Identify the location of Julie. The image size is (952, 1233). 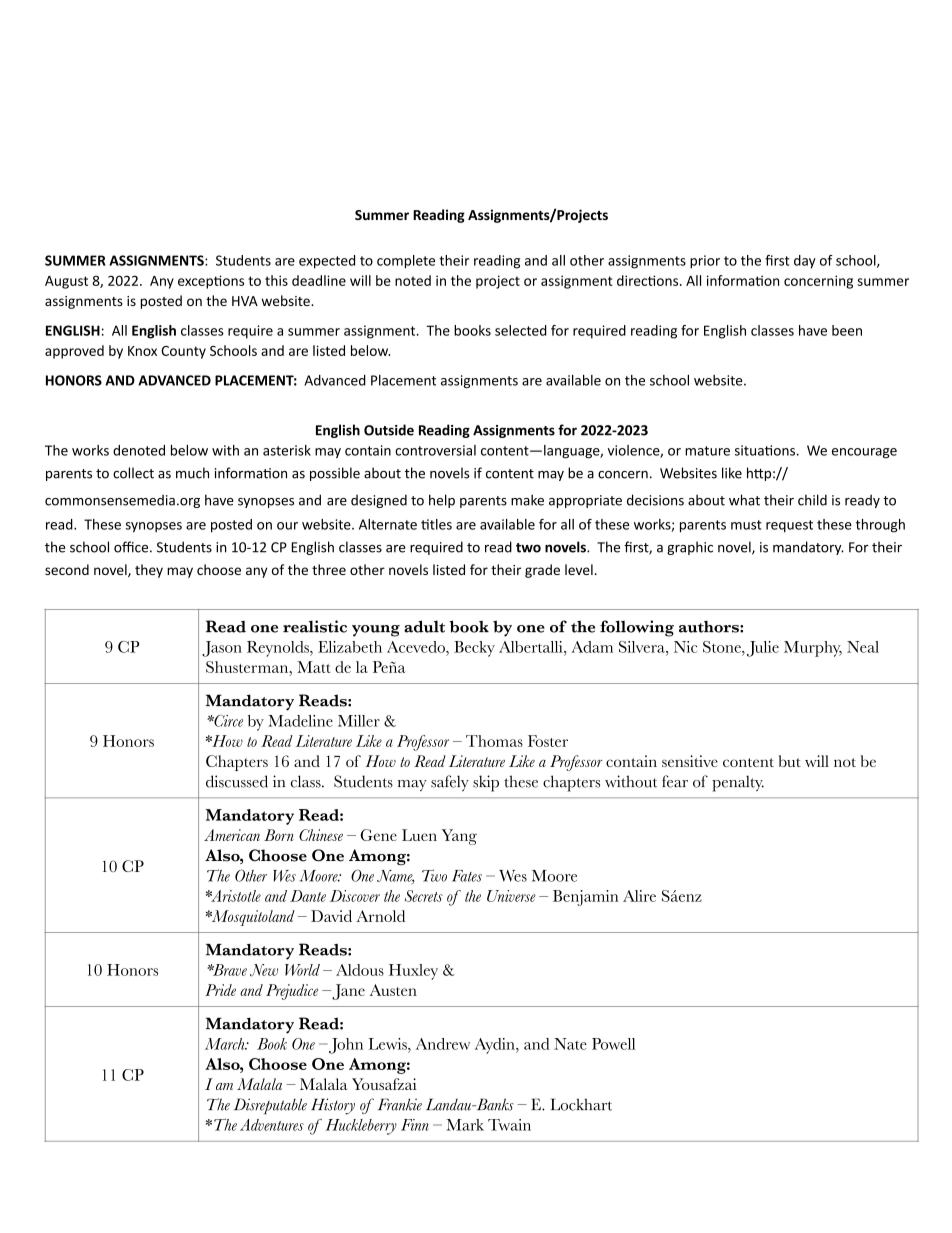
(763, 649).
